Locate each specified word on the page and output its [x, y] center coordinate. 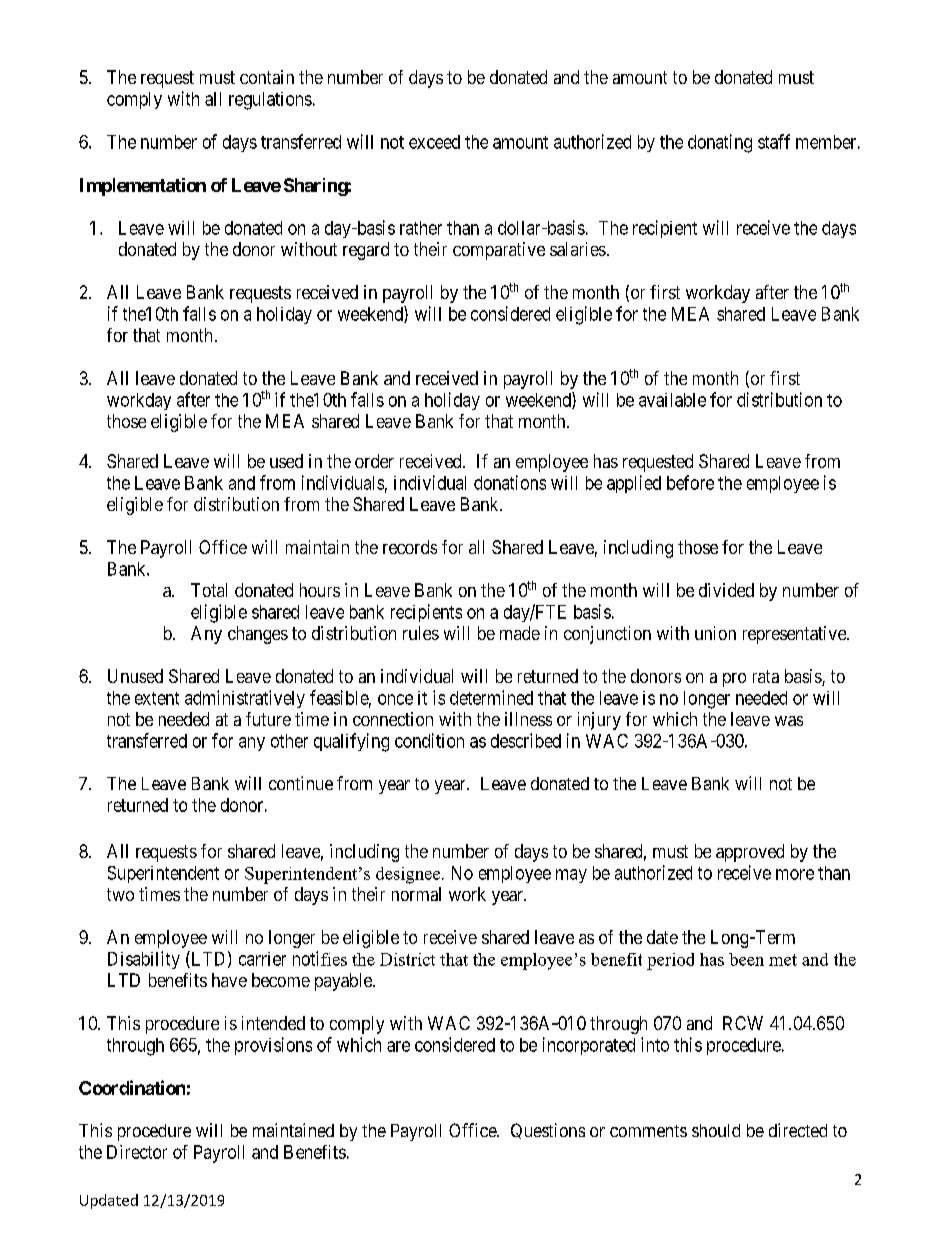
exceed [434, 142]
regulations [270, 101]
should [716, 1130]
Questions [548, 1131]
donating [720, 143]
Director [137, 1152]
